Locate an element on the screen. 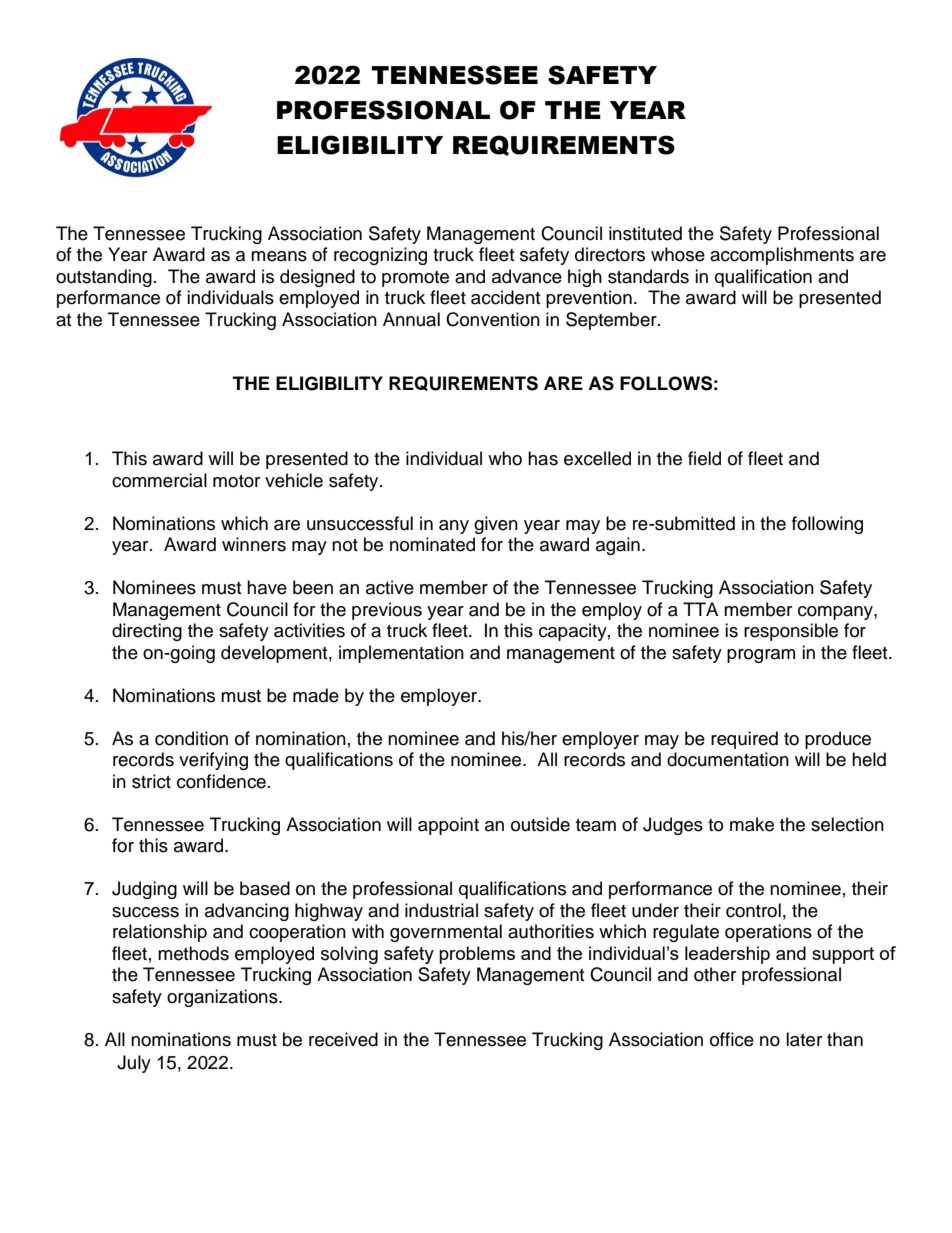  July is located at coordinates (134, 1064).
